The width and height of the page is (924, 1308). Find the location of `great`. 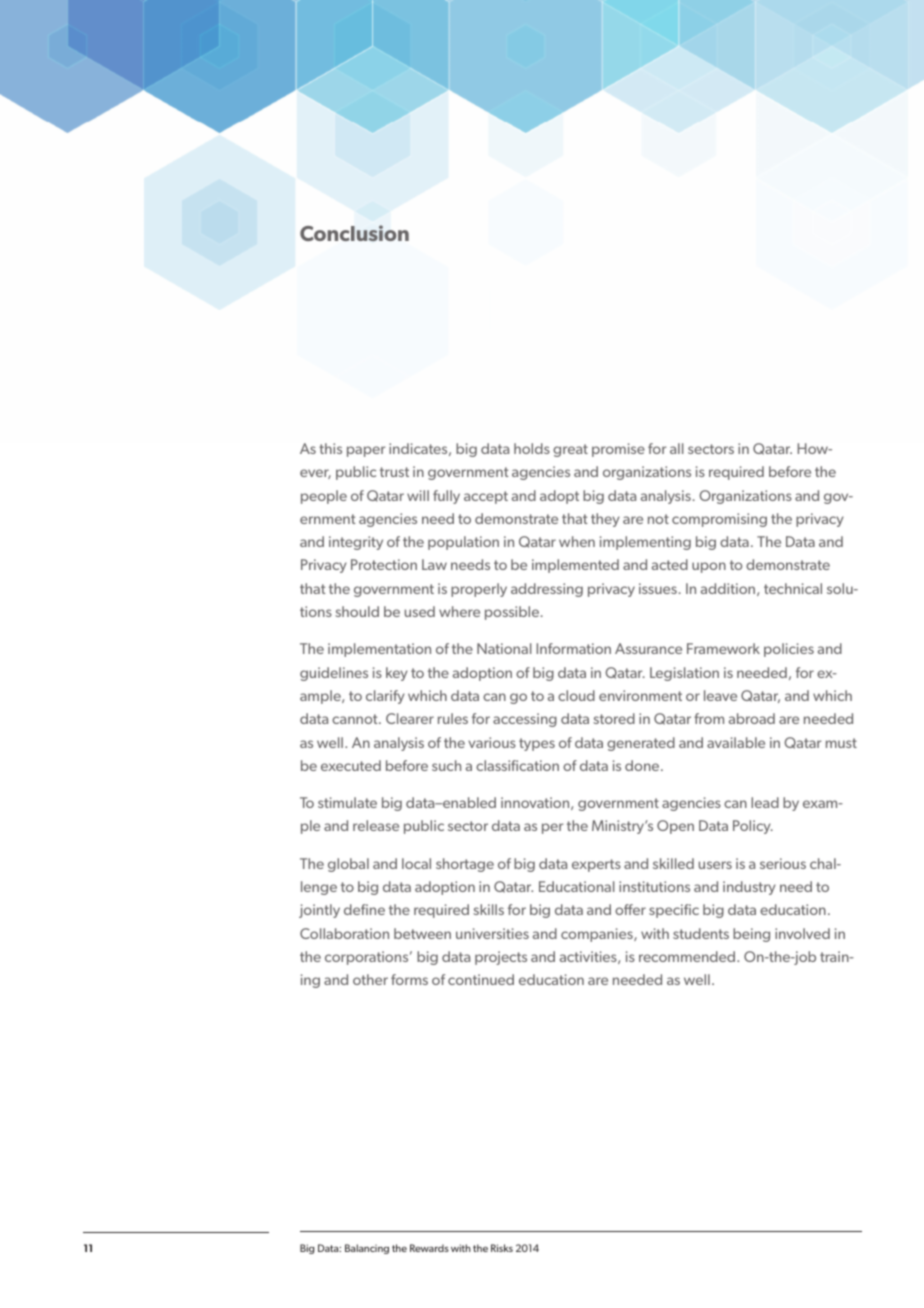

great is located at coordinates (570, 450).
